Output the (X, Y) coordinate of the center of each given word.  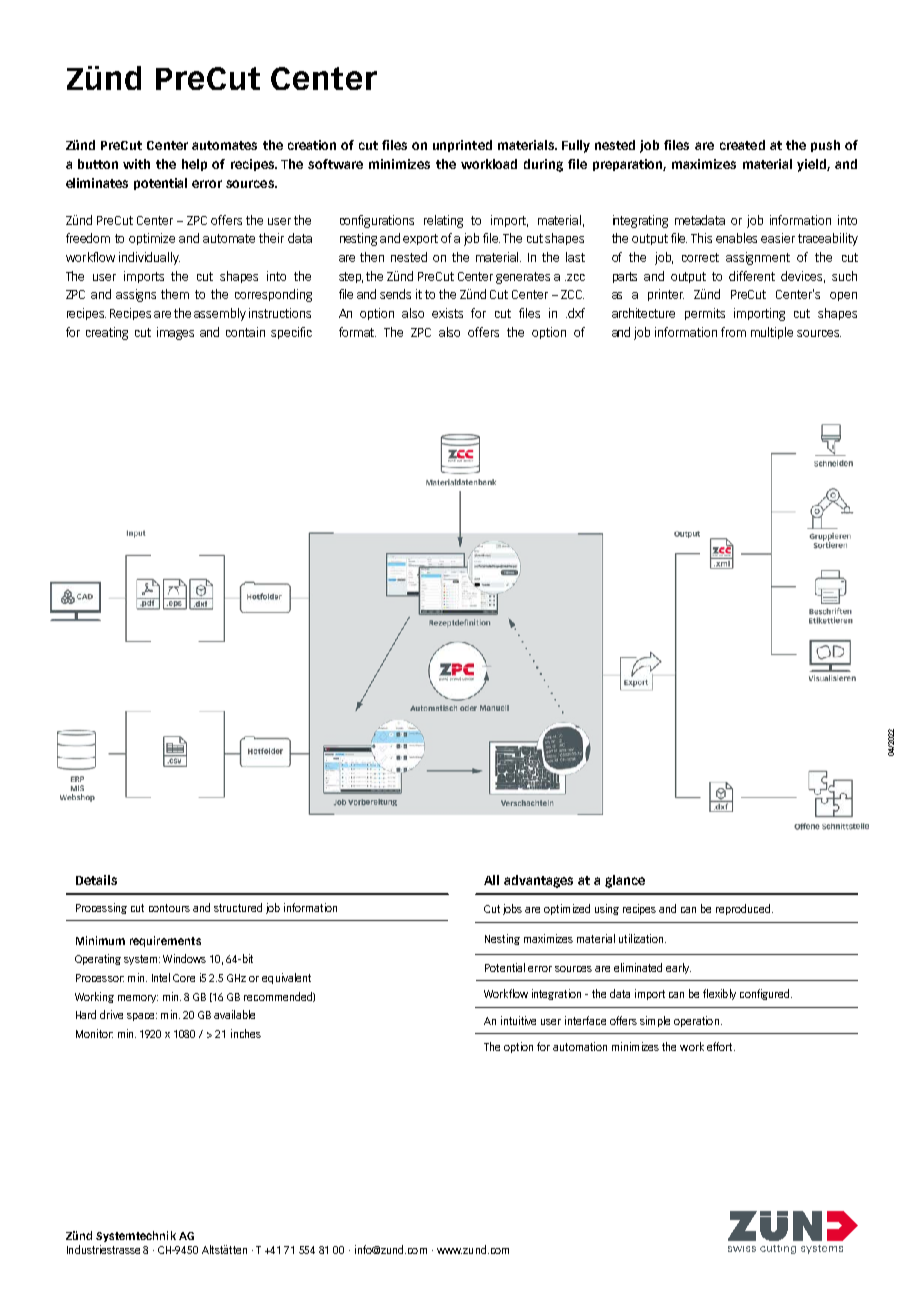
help (194, 165)
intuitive (518, 1020)
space (142, 1017)
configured (764, 994)
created (742, 145)
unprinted (462, 146)
